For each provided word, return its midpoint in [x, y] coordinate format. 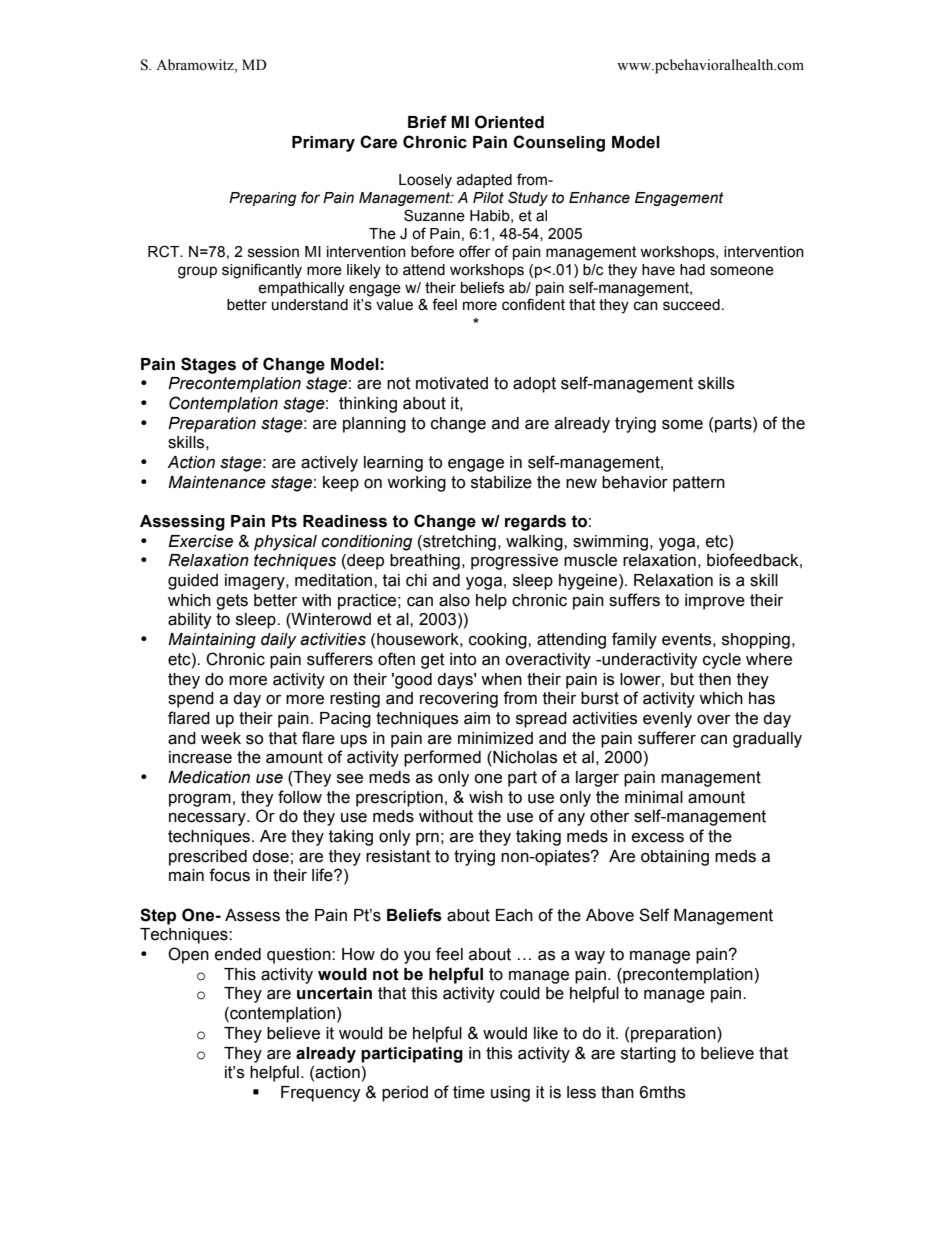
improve [715, 602]
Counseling [559, 143]
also [454, 600]
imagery [256, 582]
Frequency [321, 1094]
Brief [427, 122]
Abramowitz [196, 66]
